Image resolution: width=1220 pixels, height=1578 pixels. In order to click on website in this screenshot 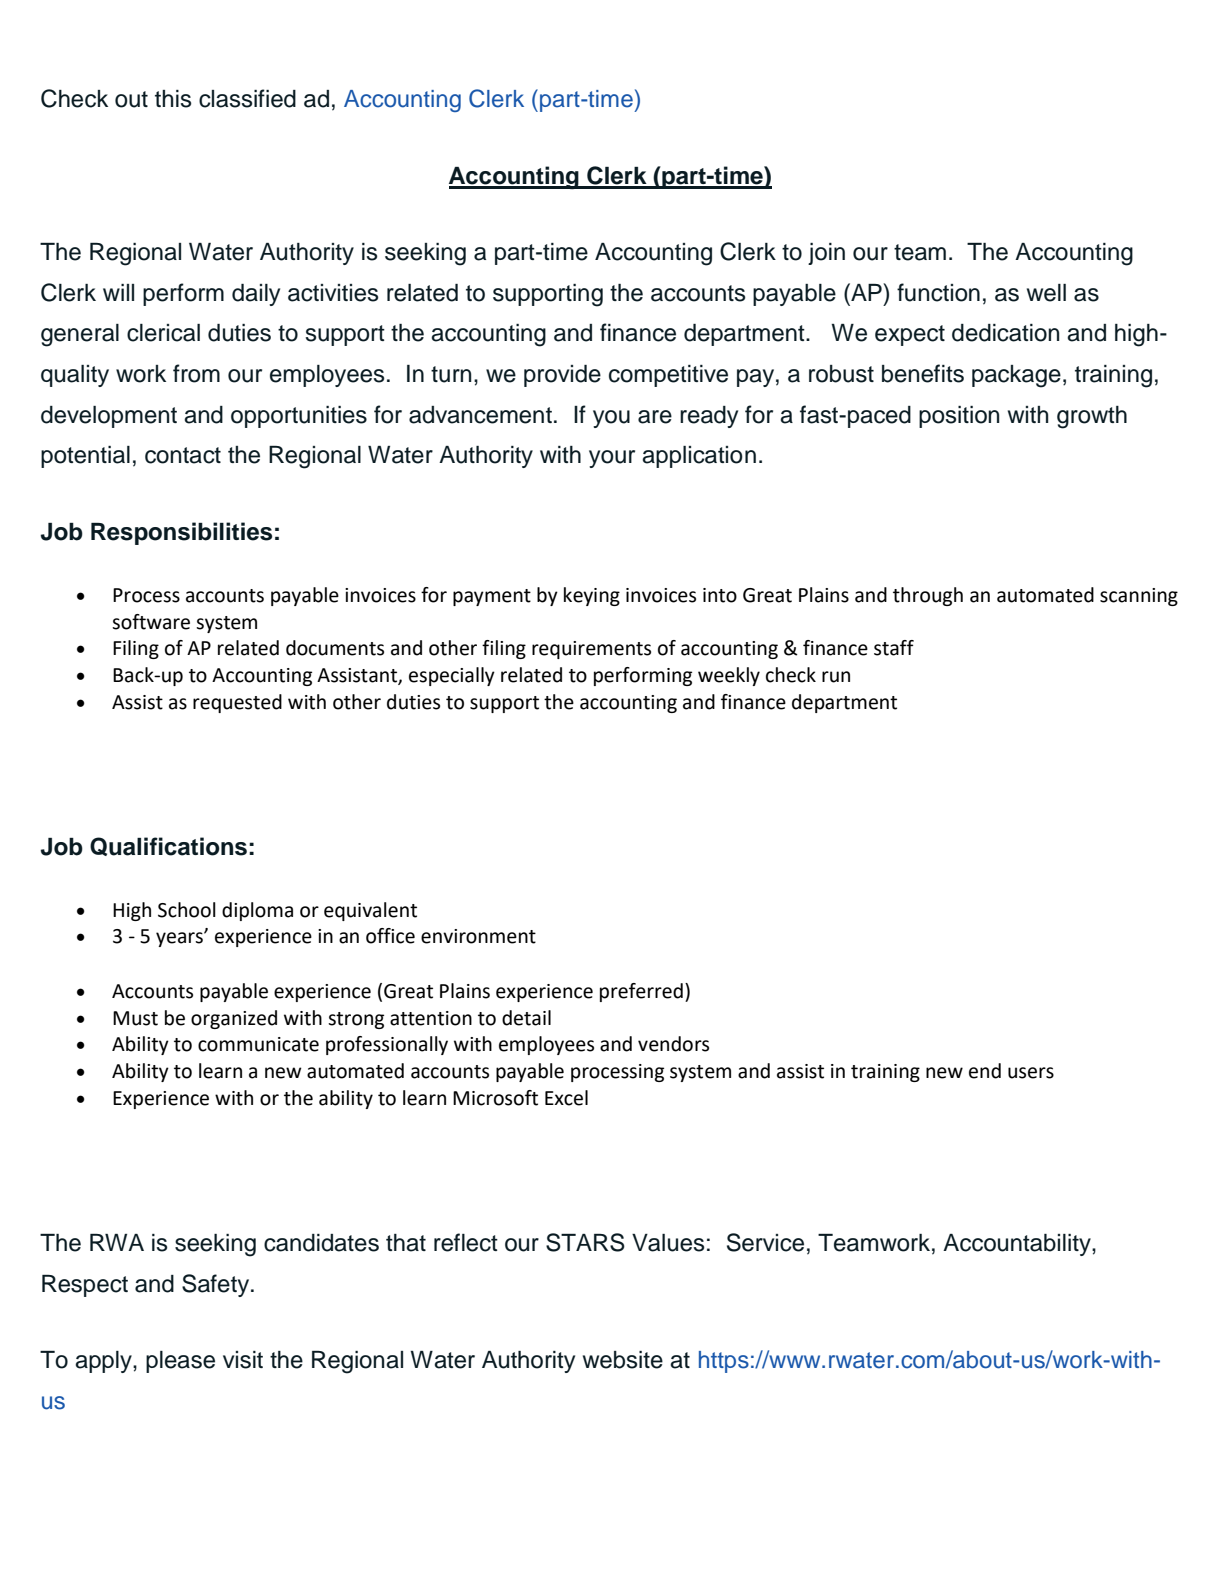, I will do `click(623, 1360)`.
